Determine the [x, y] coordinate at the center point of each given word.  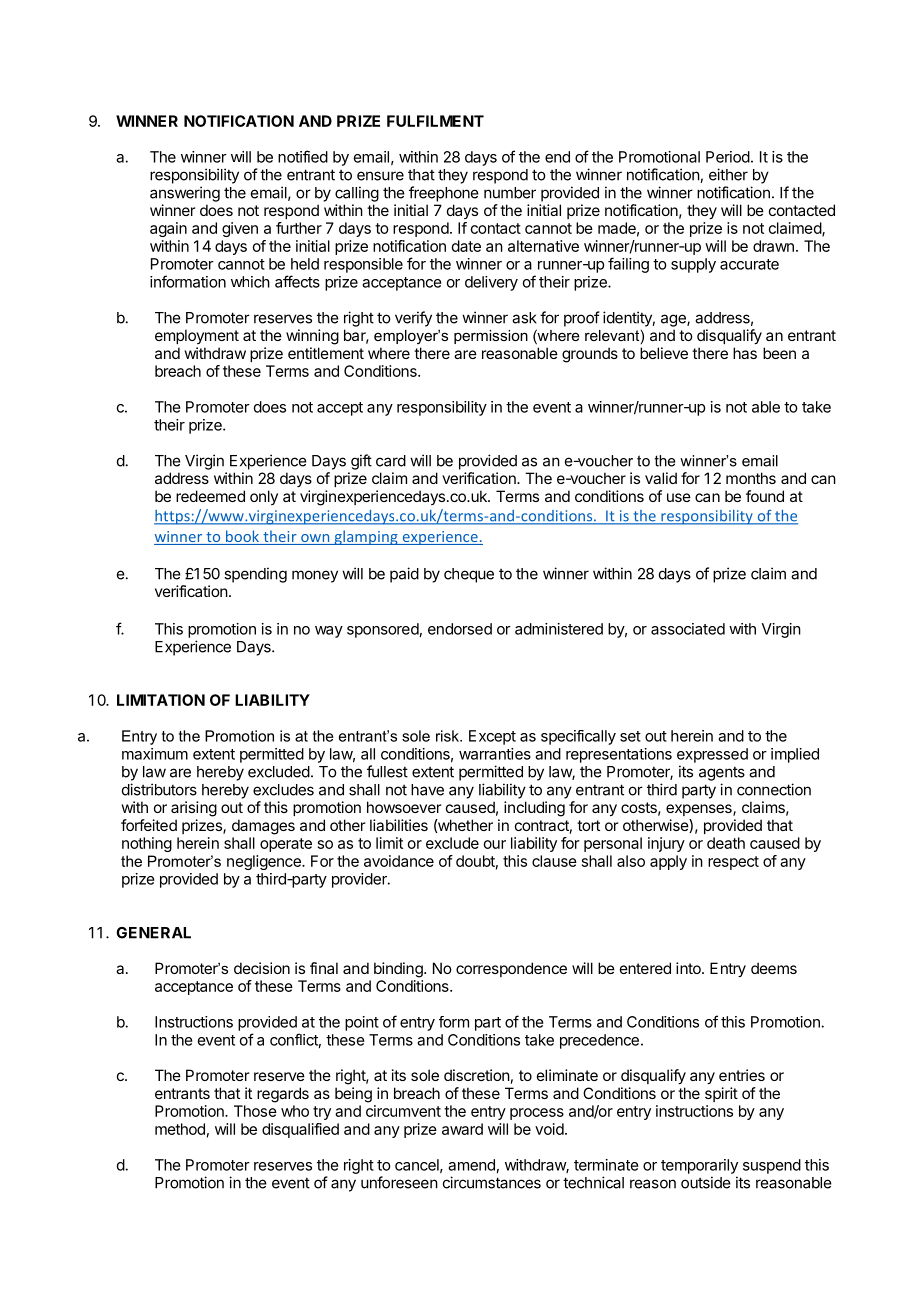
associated [688, 629]
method [180, 1129]
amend [471, 1165]
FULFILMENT [435, 121]
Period [728, 157]
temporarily [699, 1166]
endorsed [460, 629]
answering [185, 194]
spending [255, 575]
